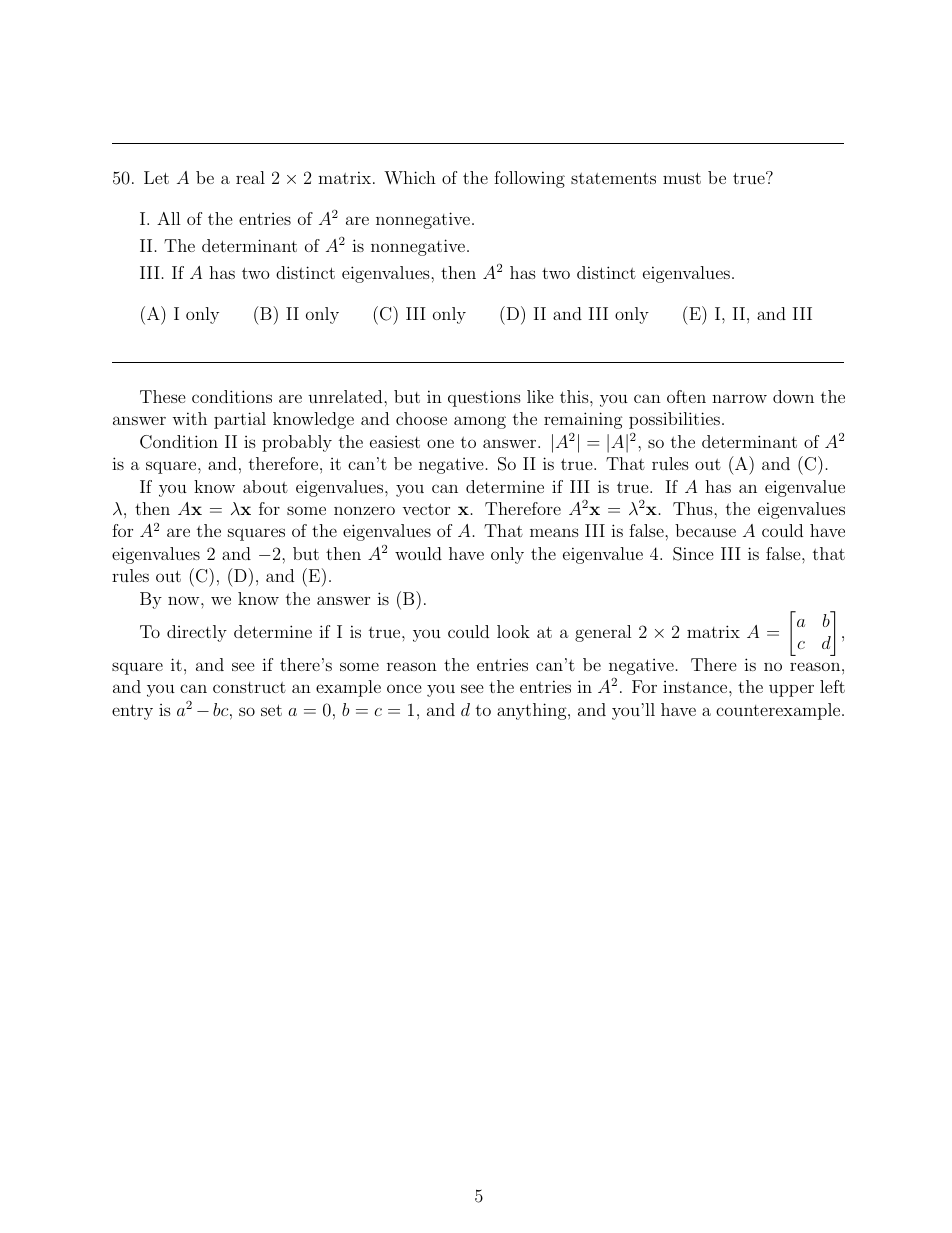 This document has width=952, height=1233. Describe the element at coordinates (674, 420) in the document. I see `possibilities` at that location.
